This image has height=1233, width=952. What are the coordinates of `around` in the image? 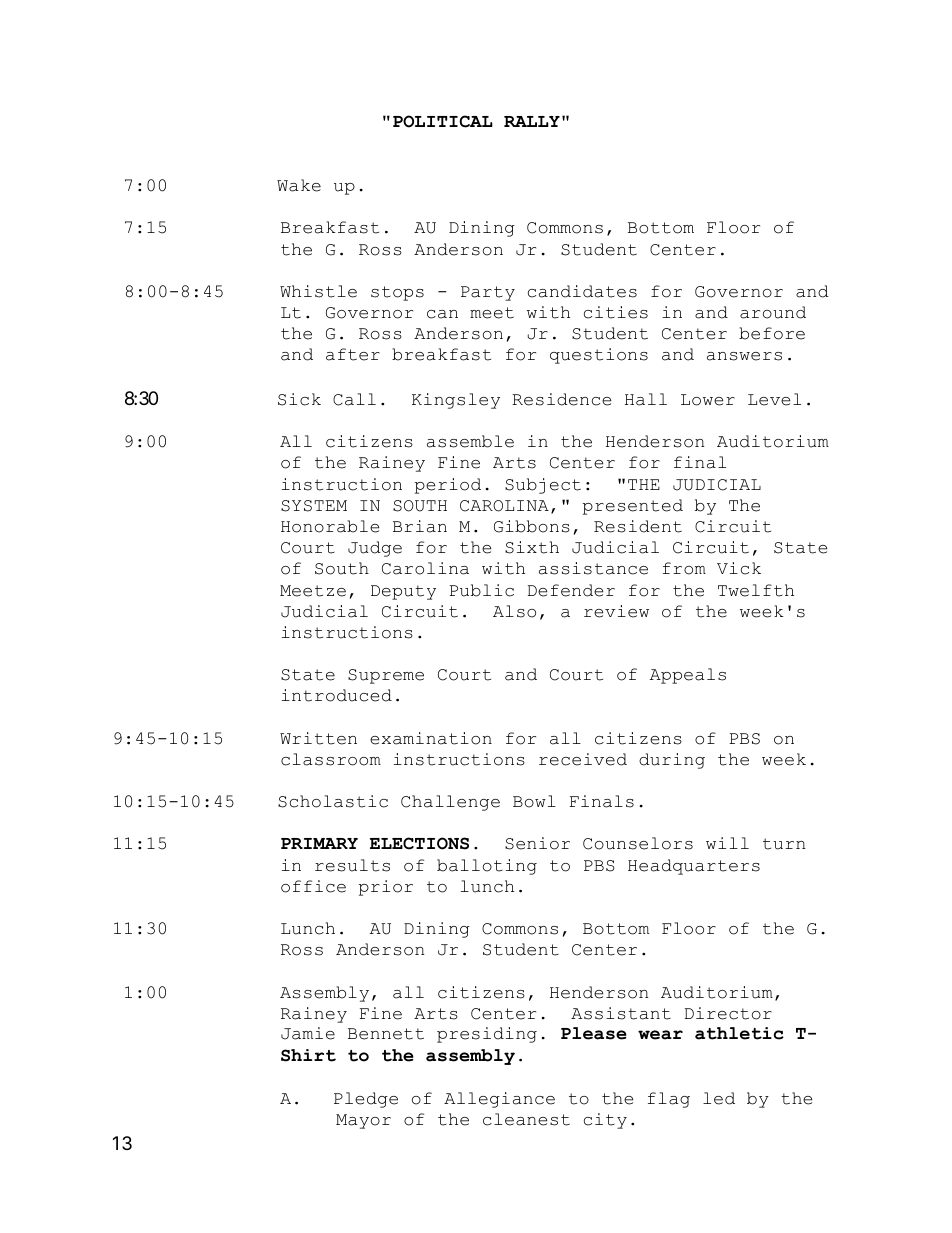 It's located at (773, 312).
